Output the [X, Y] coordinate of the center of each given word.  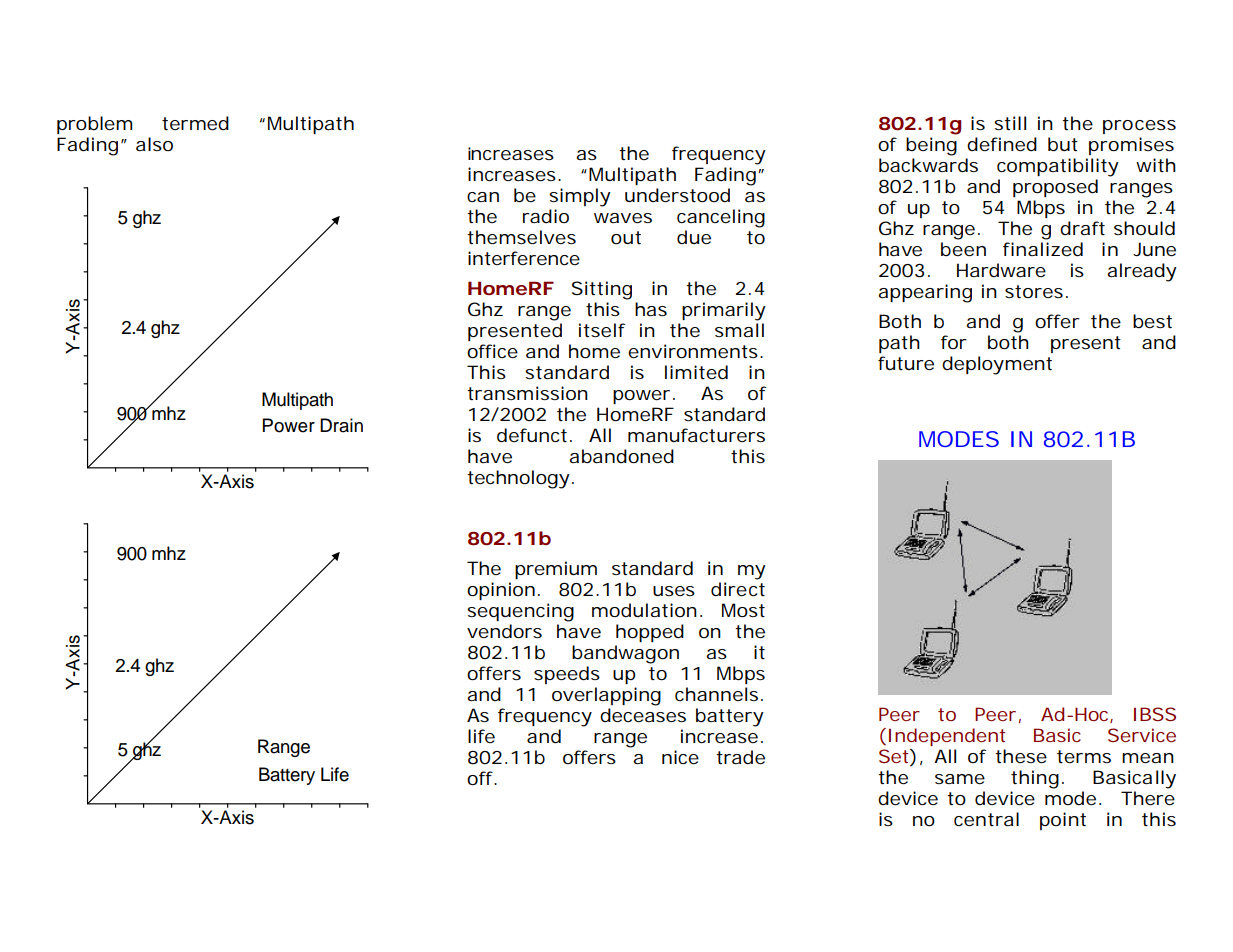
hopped [650, 633]
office [492, 351]
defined [1002, 144]
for [954, 342]
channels [719, 694]
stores [1036, 291]
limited [696, 372]
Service [1142, 735]
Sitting [602, 290]
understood [677, 195]
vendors [504, 631]
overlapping [606, 696]
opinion [503, 591]
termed [195, 123]
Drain [341, 425]
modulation [647, 610]
